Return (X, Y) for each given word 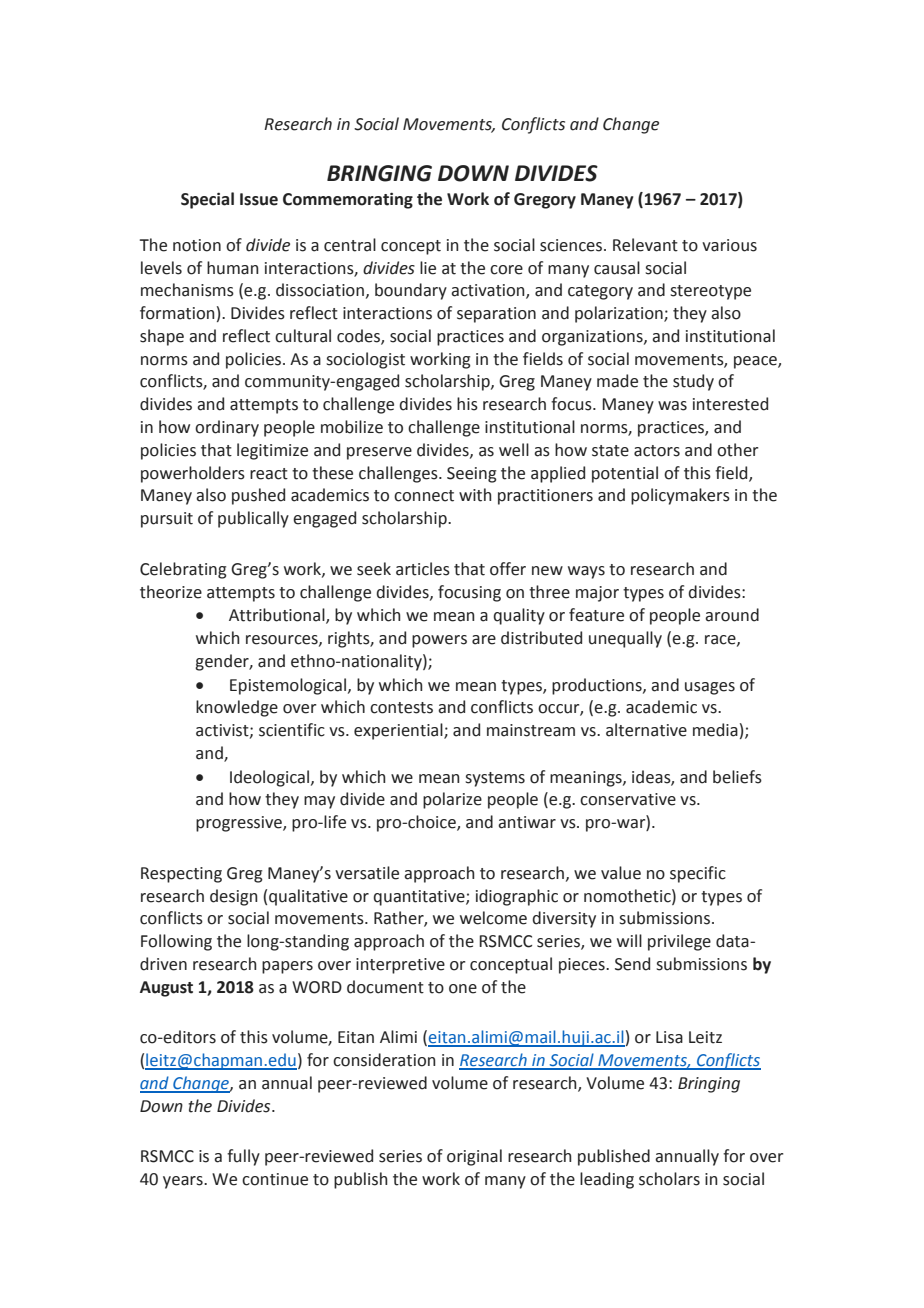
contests (401, 708)
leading (607, 1180)
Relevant (645, 245)
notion (197, 245)
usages (710, 688)
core (506, 270)
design (234, 897)
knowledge (237, 708)
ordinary (227, 428)
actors (657, 451)
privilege (679, 942)
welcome (493, 918)
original (474, 1157)
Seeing (472, 475)
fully (243, 1157)
